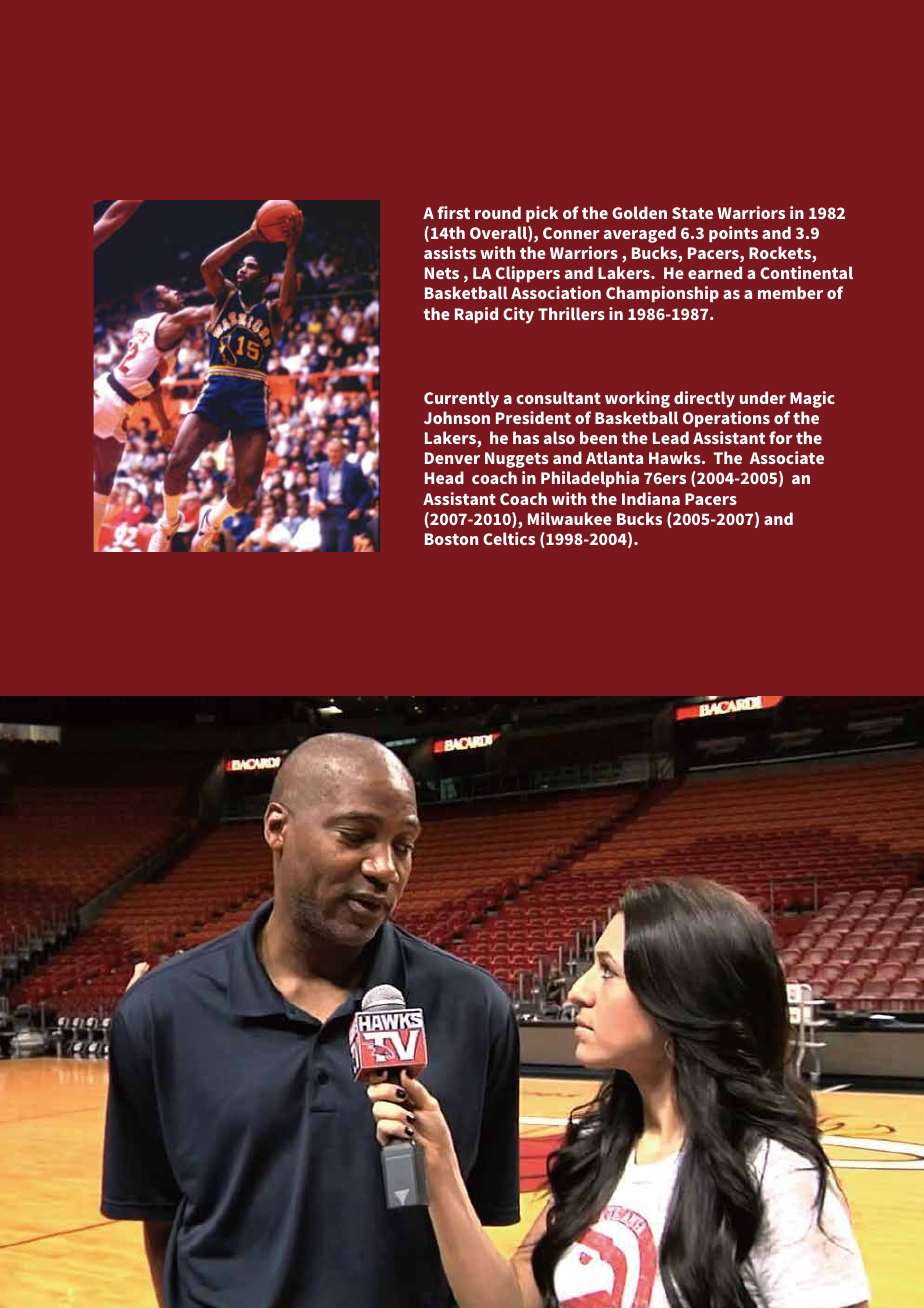 Image resolution: width=924 pixels, height=1308 pixels. I want to click on round, so click(498, 212).
